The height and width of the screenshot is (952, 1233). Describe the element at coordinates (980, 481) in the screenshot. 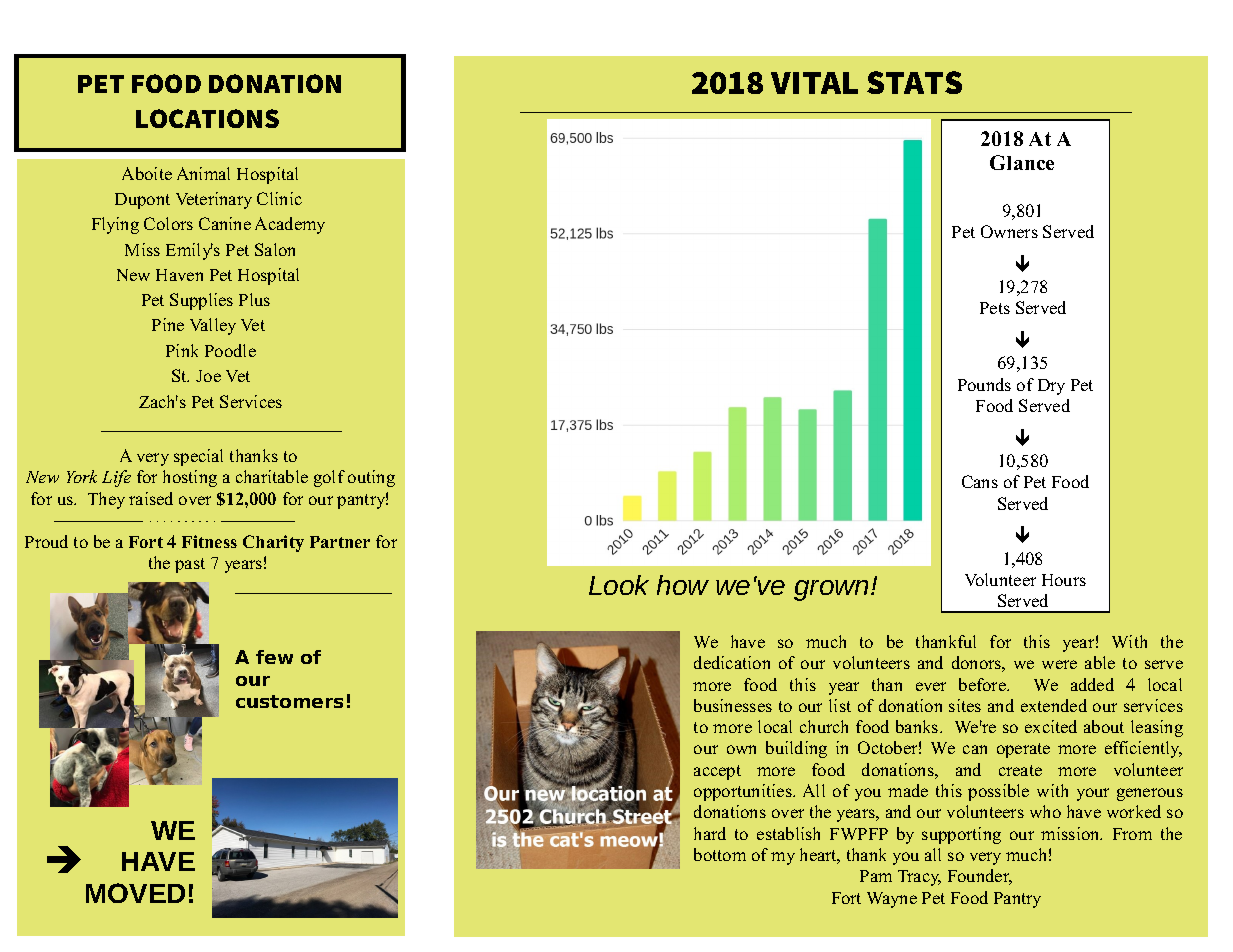

I see `Cans` at that location.
